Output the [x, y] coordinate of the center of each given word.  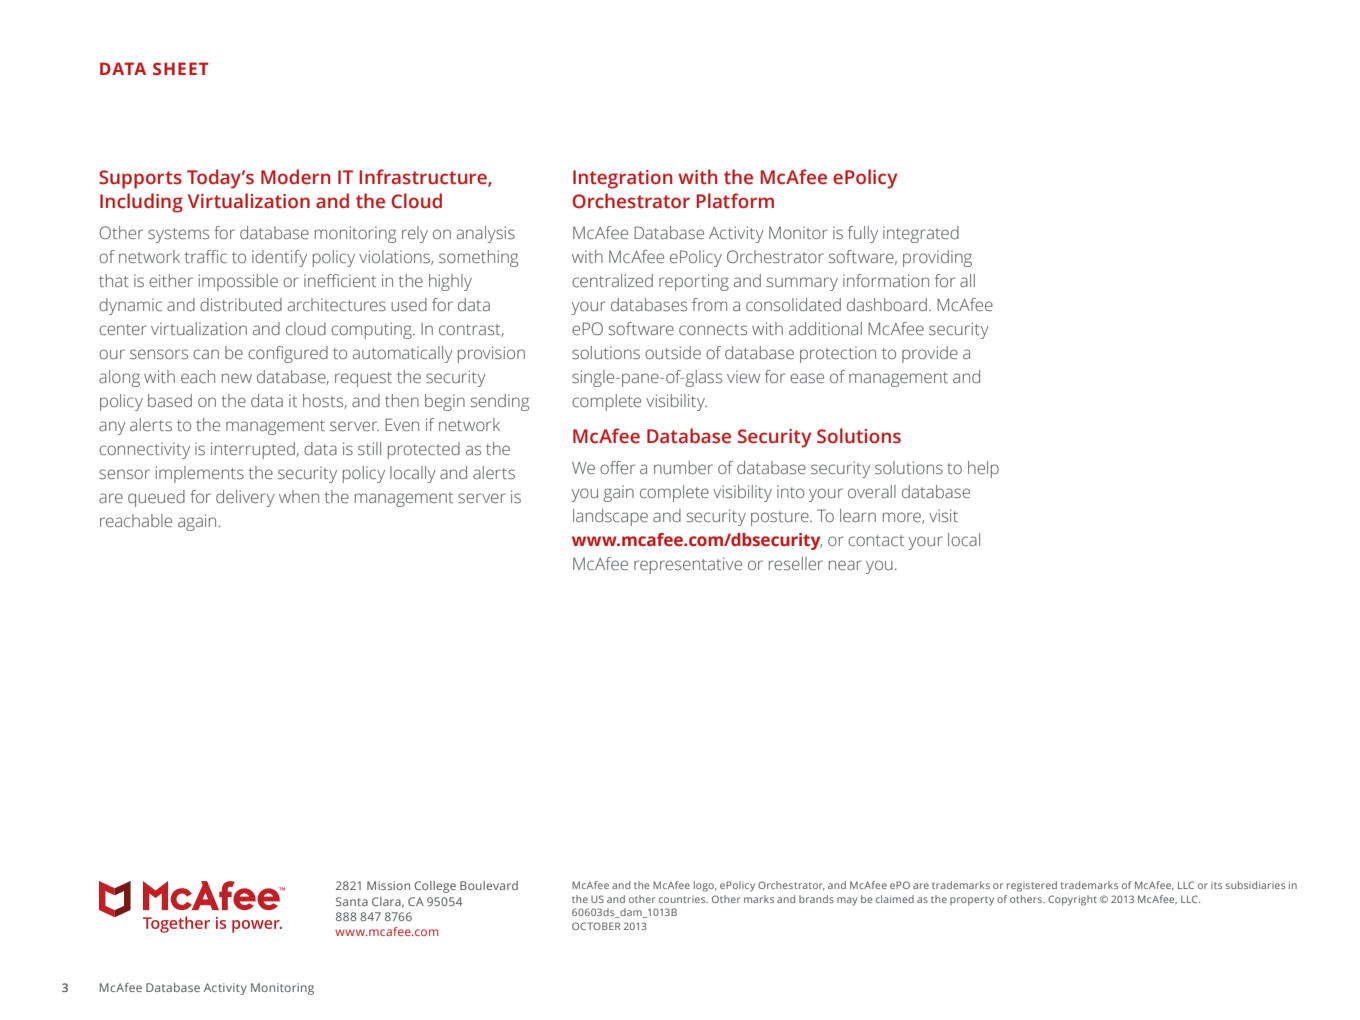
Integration [622, 179]
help [983, 469]
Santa [352, 901]
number [683, 467]
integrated [921, 234]
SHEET [181, 69]
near [845, 565]
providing [937, 258]
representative [688, 565]
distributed [241, 304]
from [709, 304]
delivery [245, 498]
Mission [388, 885]
